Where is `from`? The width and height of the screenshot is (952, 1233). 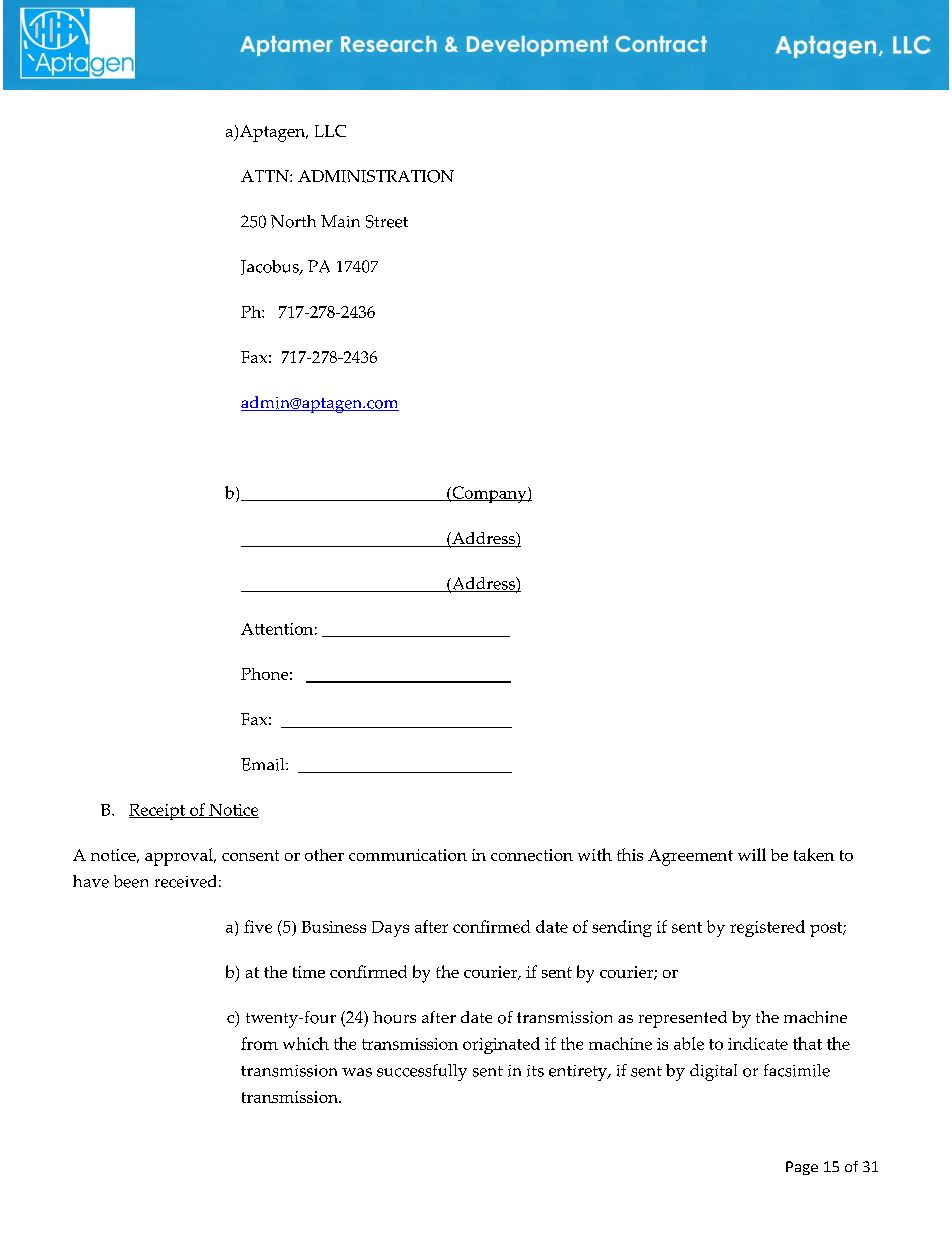
from is located at coordinates (259, 1043).
